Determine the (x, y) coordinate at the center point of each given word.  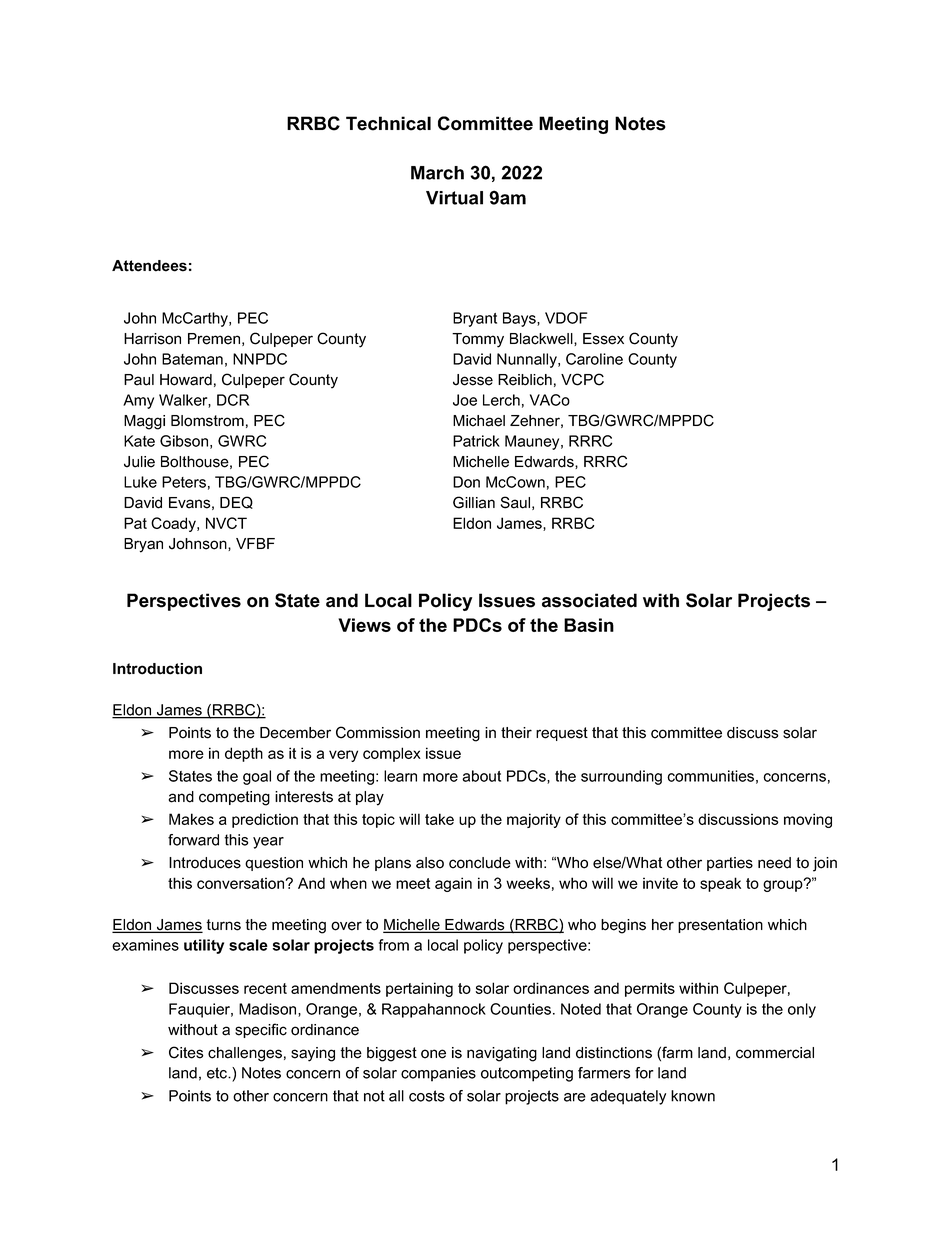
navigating (502, 1054)
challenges (245, 1054)
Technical (388, 123)
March (437, 173)
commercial (775, 1053)
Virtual (454, 198)
